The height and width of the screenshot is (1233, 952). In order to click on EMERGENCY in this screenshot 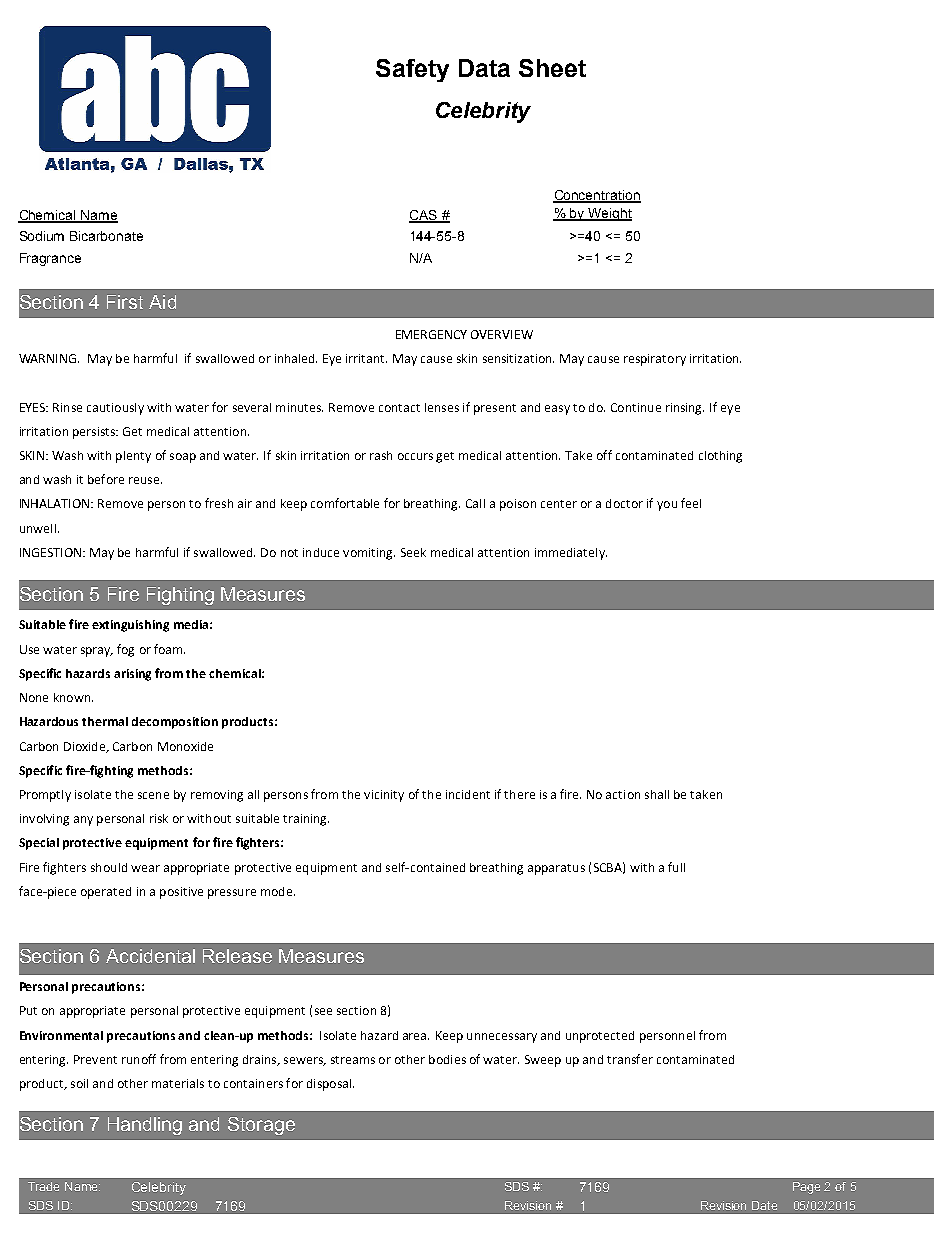, I will do `click(431, 334)`.
